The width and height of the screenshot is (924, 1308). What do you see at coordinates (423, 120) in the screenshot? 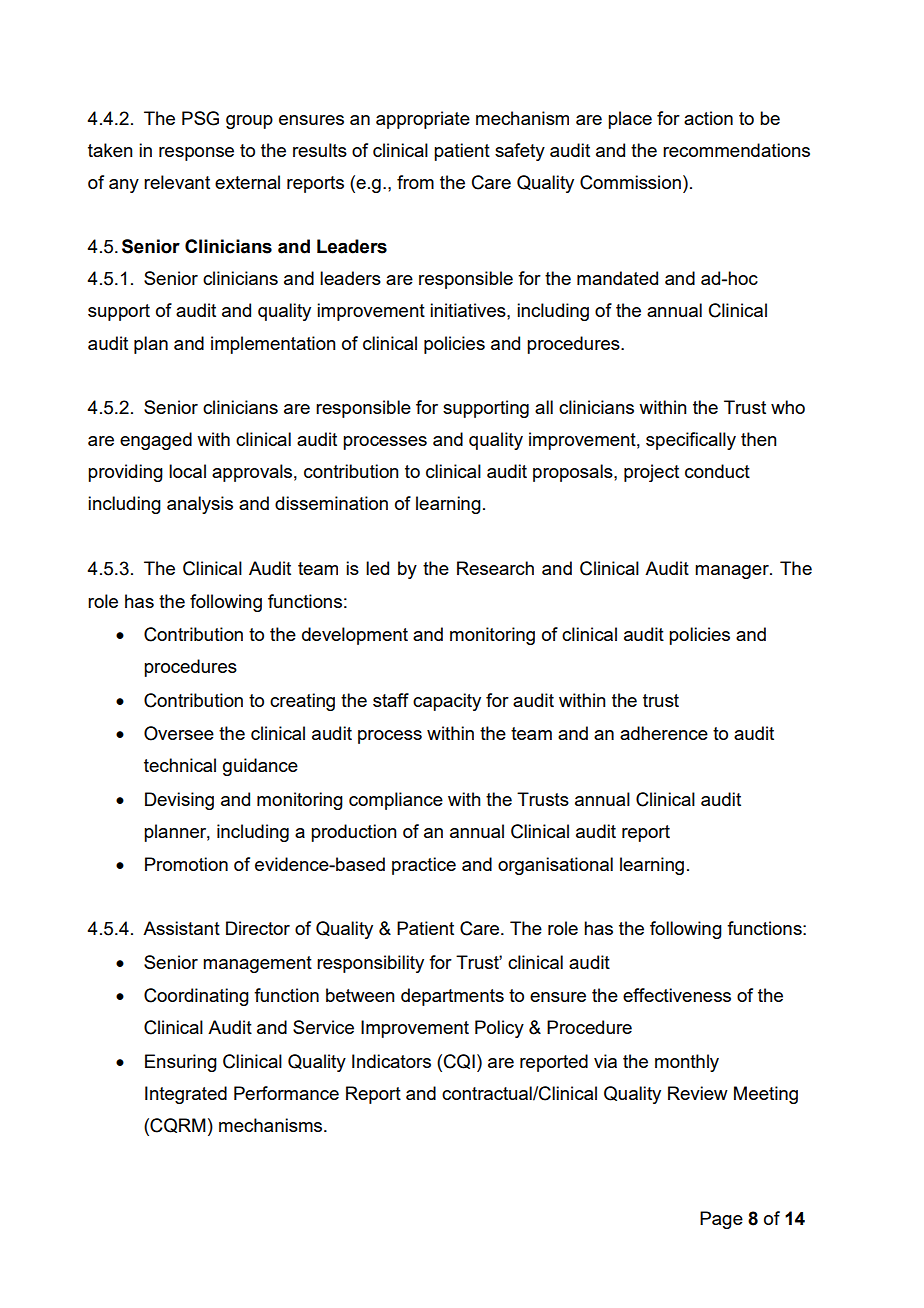
I see `appropriate` at bounding box center [423, 120].
